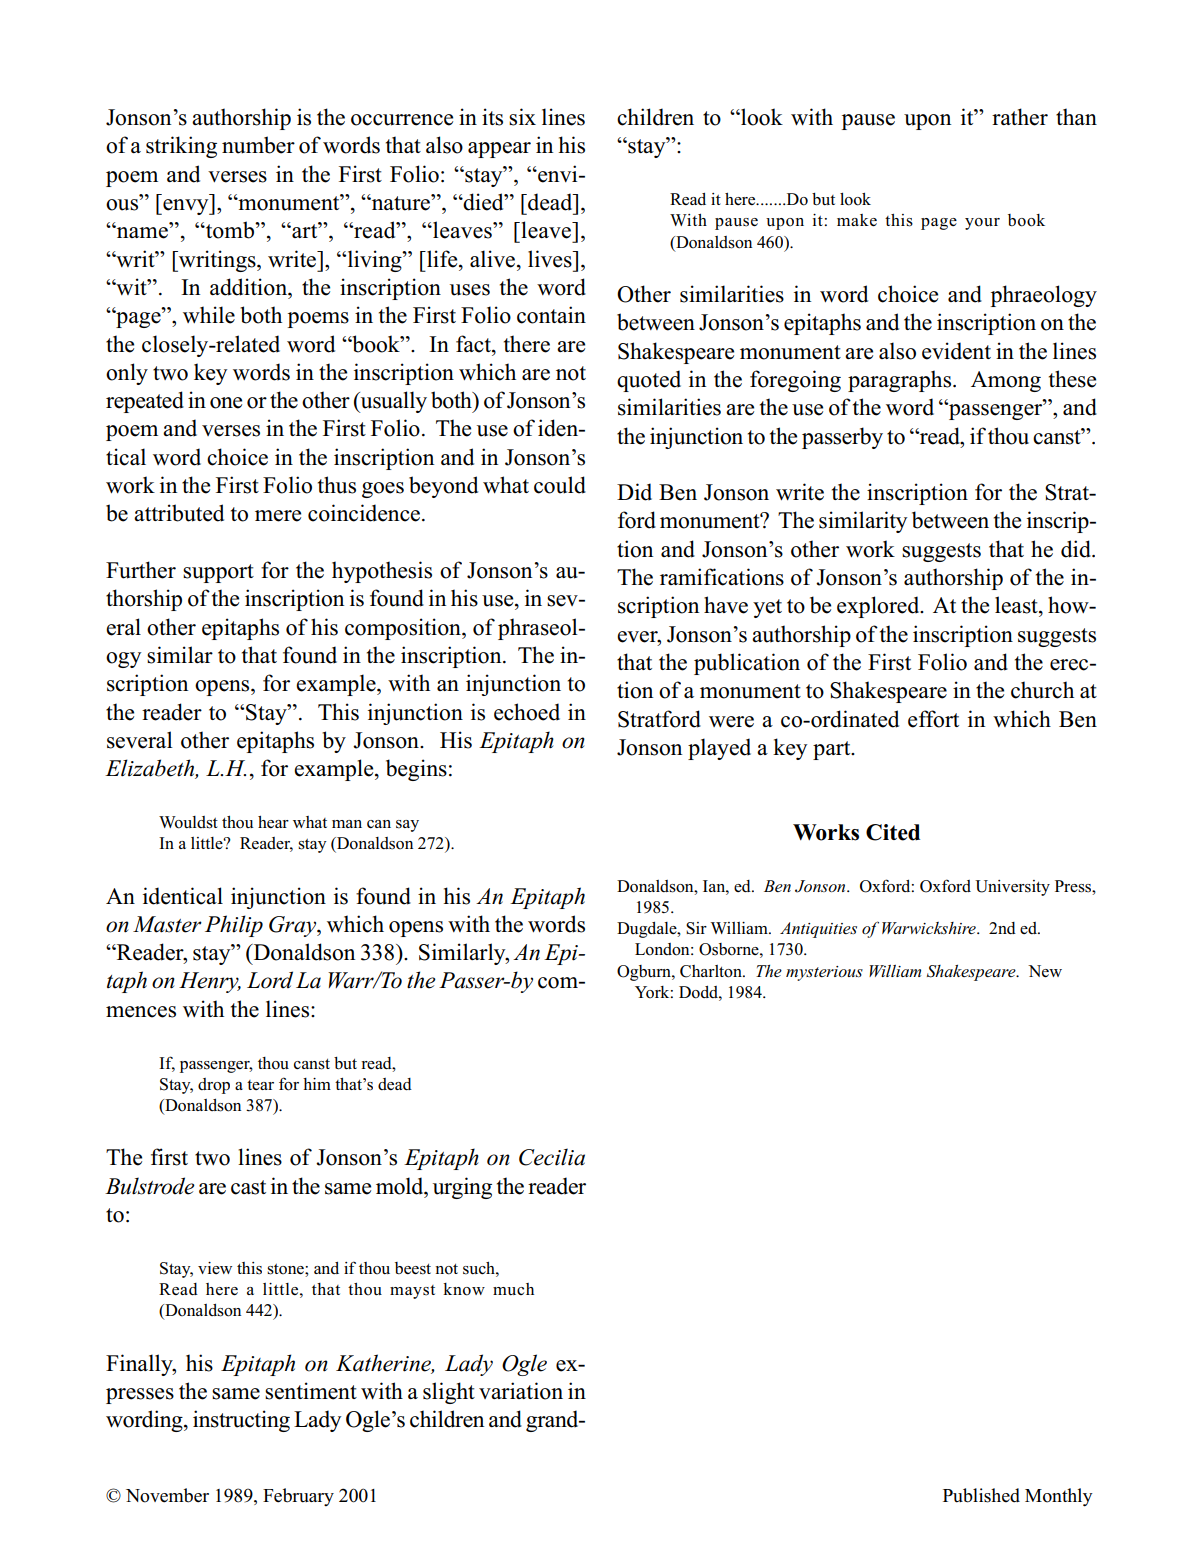 The height and width of the page is (1557, 1203). Describe the element at coordinates (560, 485) in the page. I see `could` at that location.
